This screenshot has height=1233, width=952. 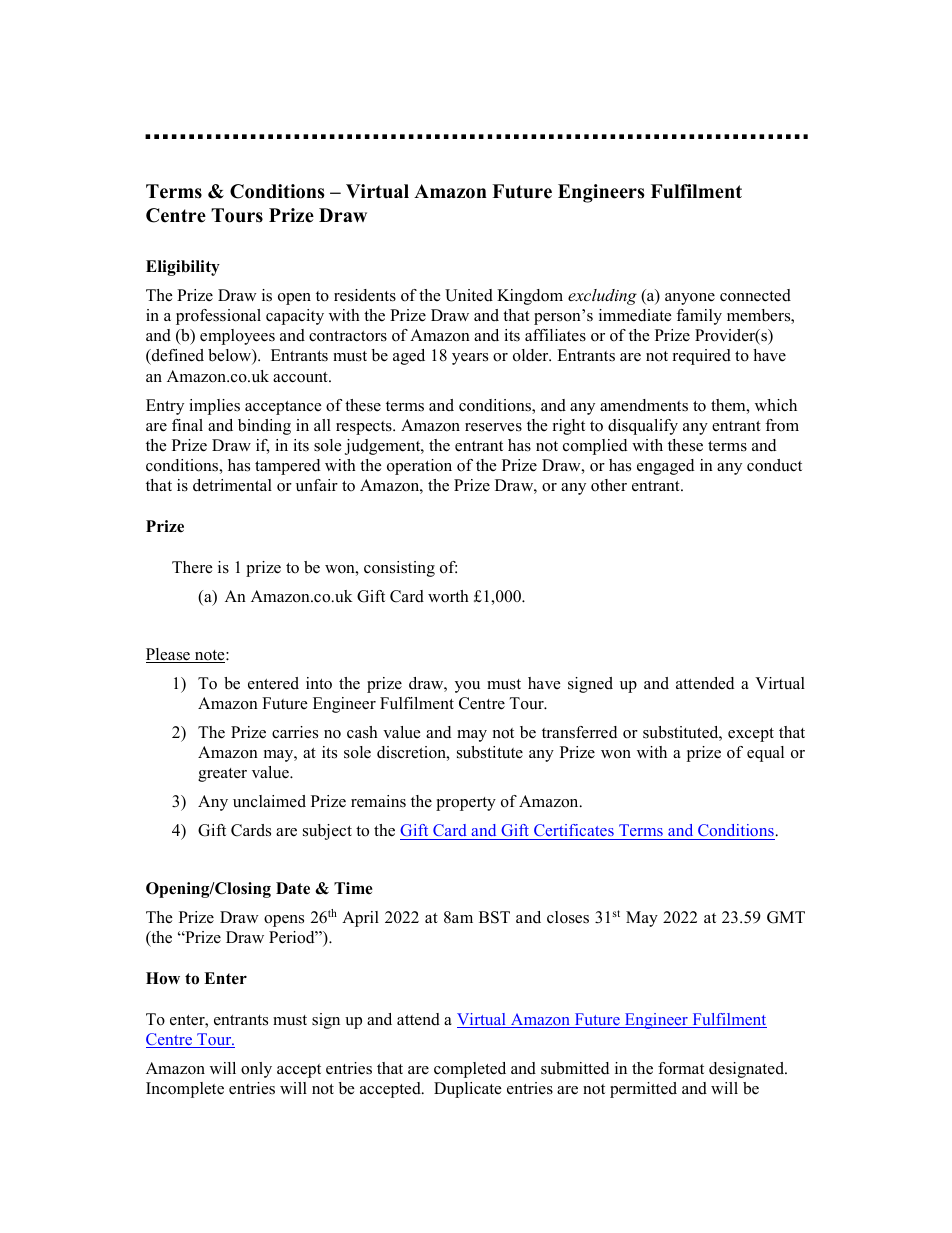 I want to click on Please, so click(x=169, y=655).
